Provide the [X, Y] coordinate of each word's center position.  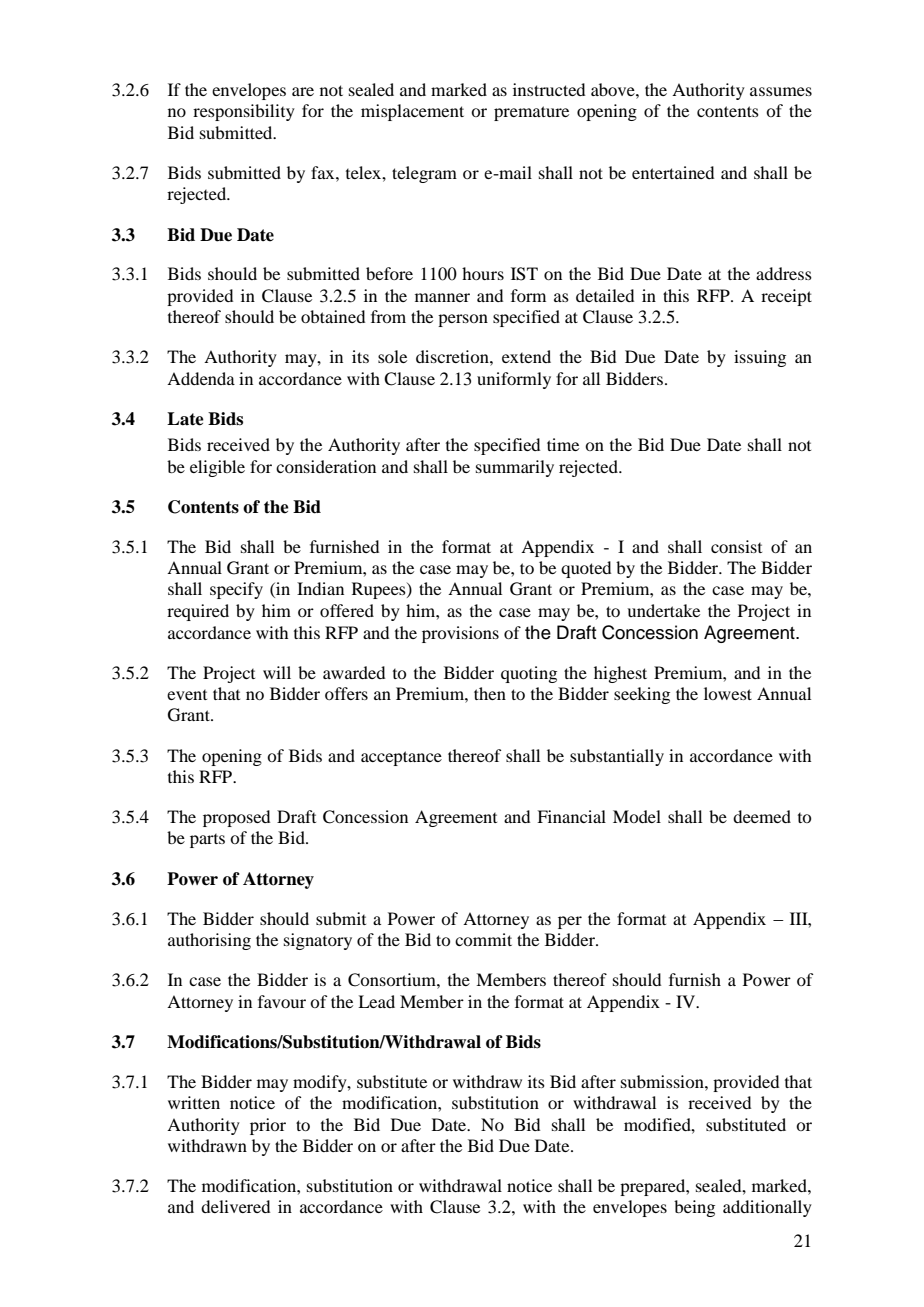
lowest [728, 693]
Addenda [201, 378]
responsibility [244, 112]
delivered [235, 1206]
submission [663, 1081]
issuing [760, 358]
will [277, 672]
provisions [460, 634]
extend [526, 356]
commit [483, 939]
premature [531, 113]
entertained [673, 172]
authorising [209, 941]
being [694, 1208]
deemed [762, 816]
